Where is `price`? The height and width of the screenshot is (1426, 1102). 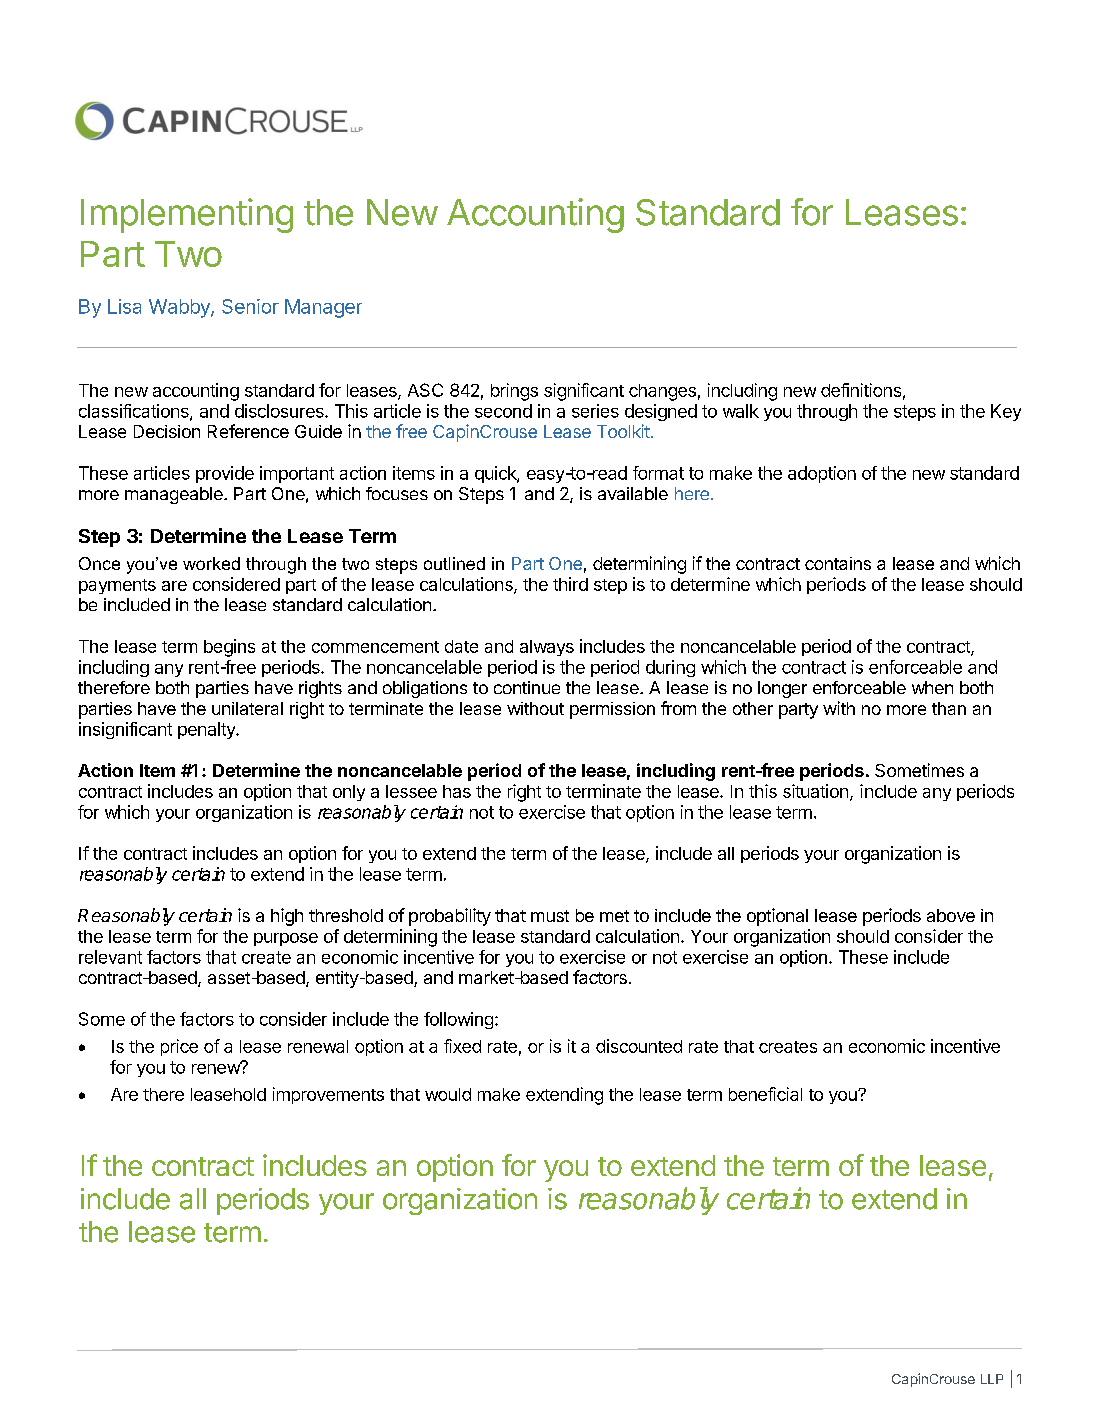
price is located at coordinates (179, 1047).
